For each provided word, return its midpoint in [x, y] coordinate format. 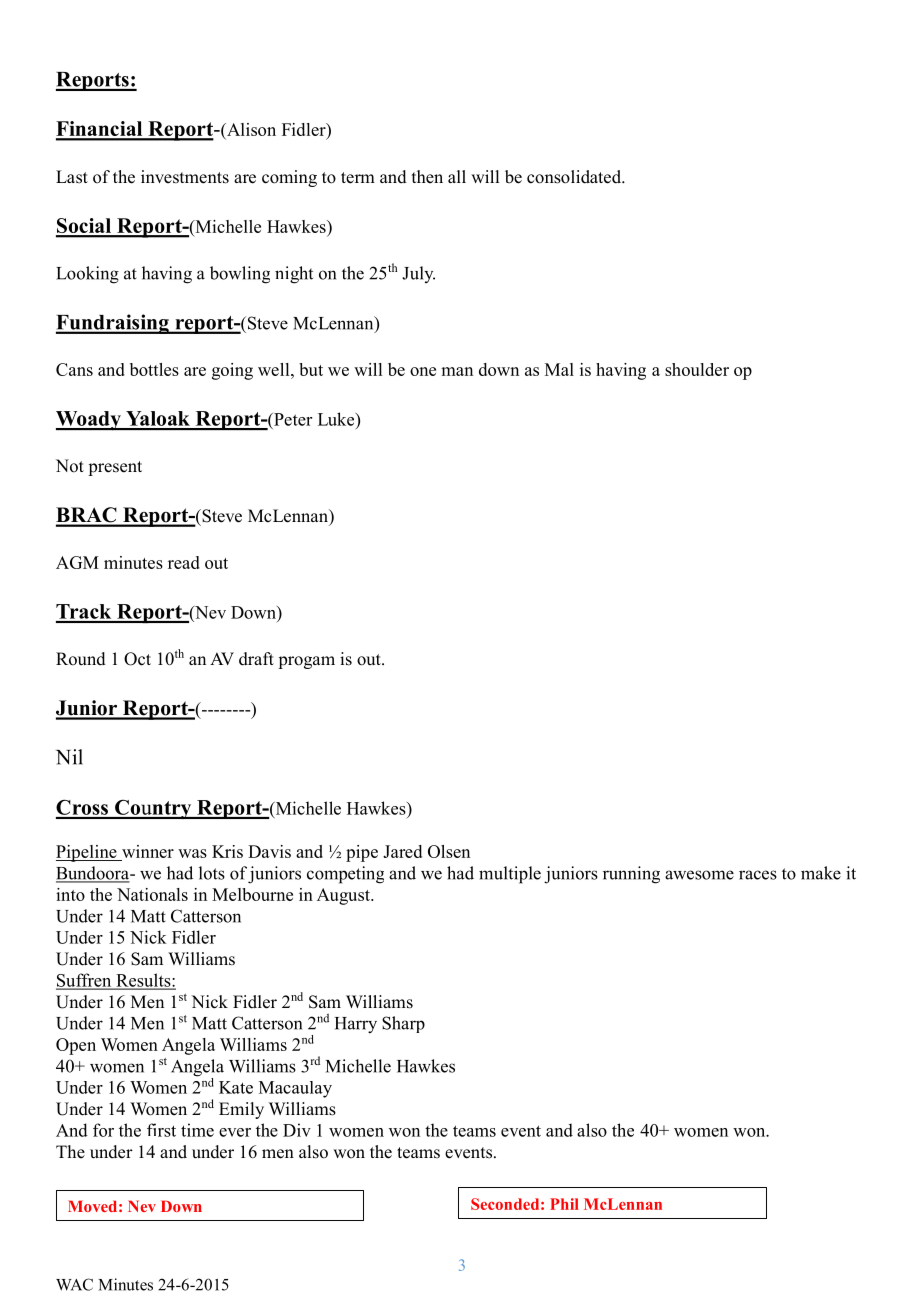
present [115, 468]
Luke [337, 419]
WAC [74, 1284]
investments [185, 177]
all [457, 176]
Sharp [403, 1024]
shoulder [697, 369]
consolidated [575, 177]
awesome [699, 875]
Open [76, 1046]
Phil [564, 1204]
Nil [69, 757]
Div [297, 1130]
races [758, 875]
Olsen [449, 851]
